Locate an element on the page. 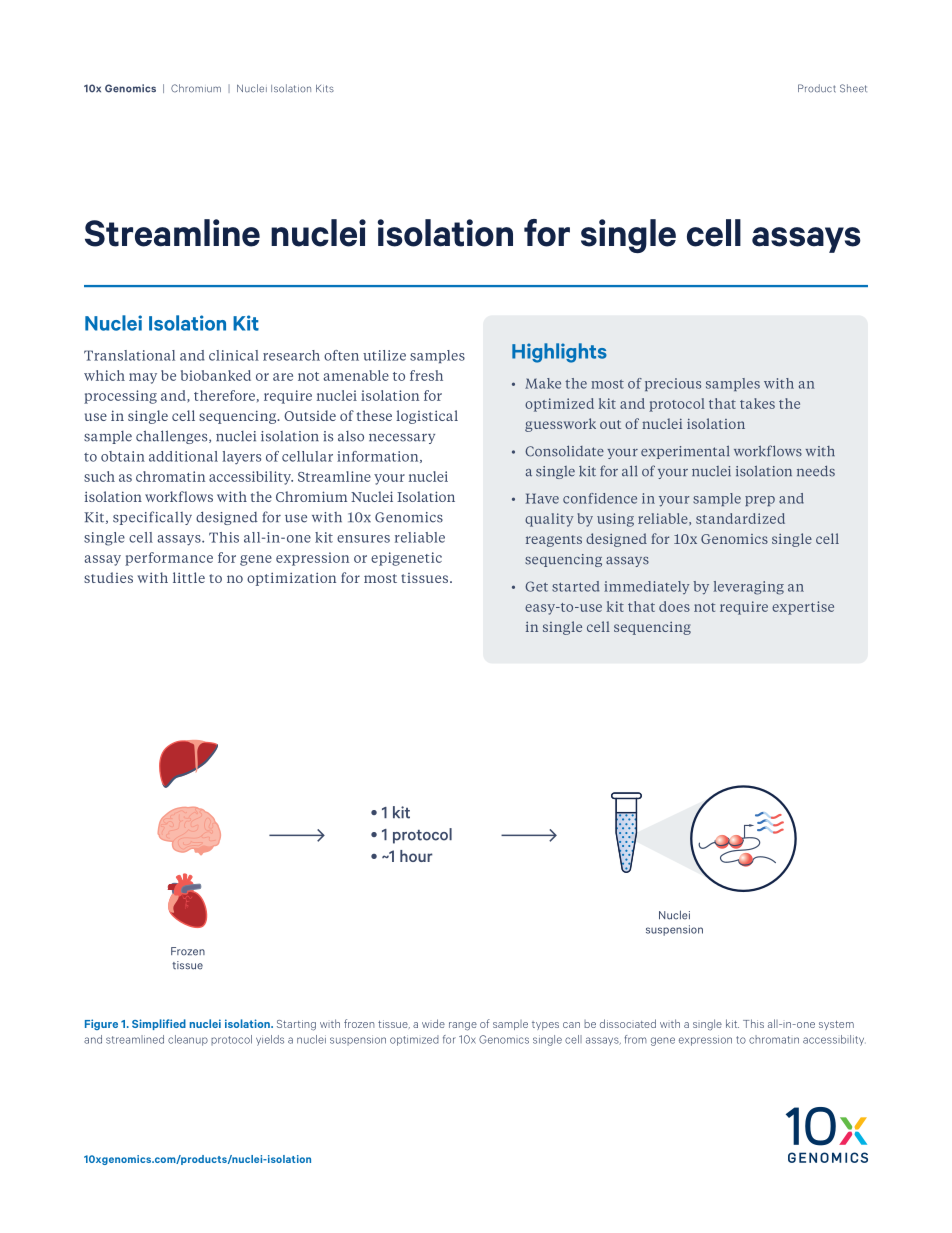 Image resolution: width=952 pixels, height=1233 pixels. expertise is located at coordinates (803, 608).
